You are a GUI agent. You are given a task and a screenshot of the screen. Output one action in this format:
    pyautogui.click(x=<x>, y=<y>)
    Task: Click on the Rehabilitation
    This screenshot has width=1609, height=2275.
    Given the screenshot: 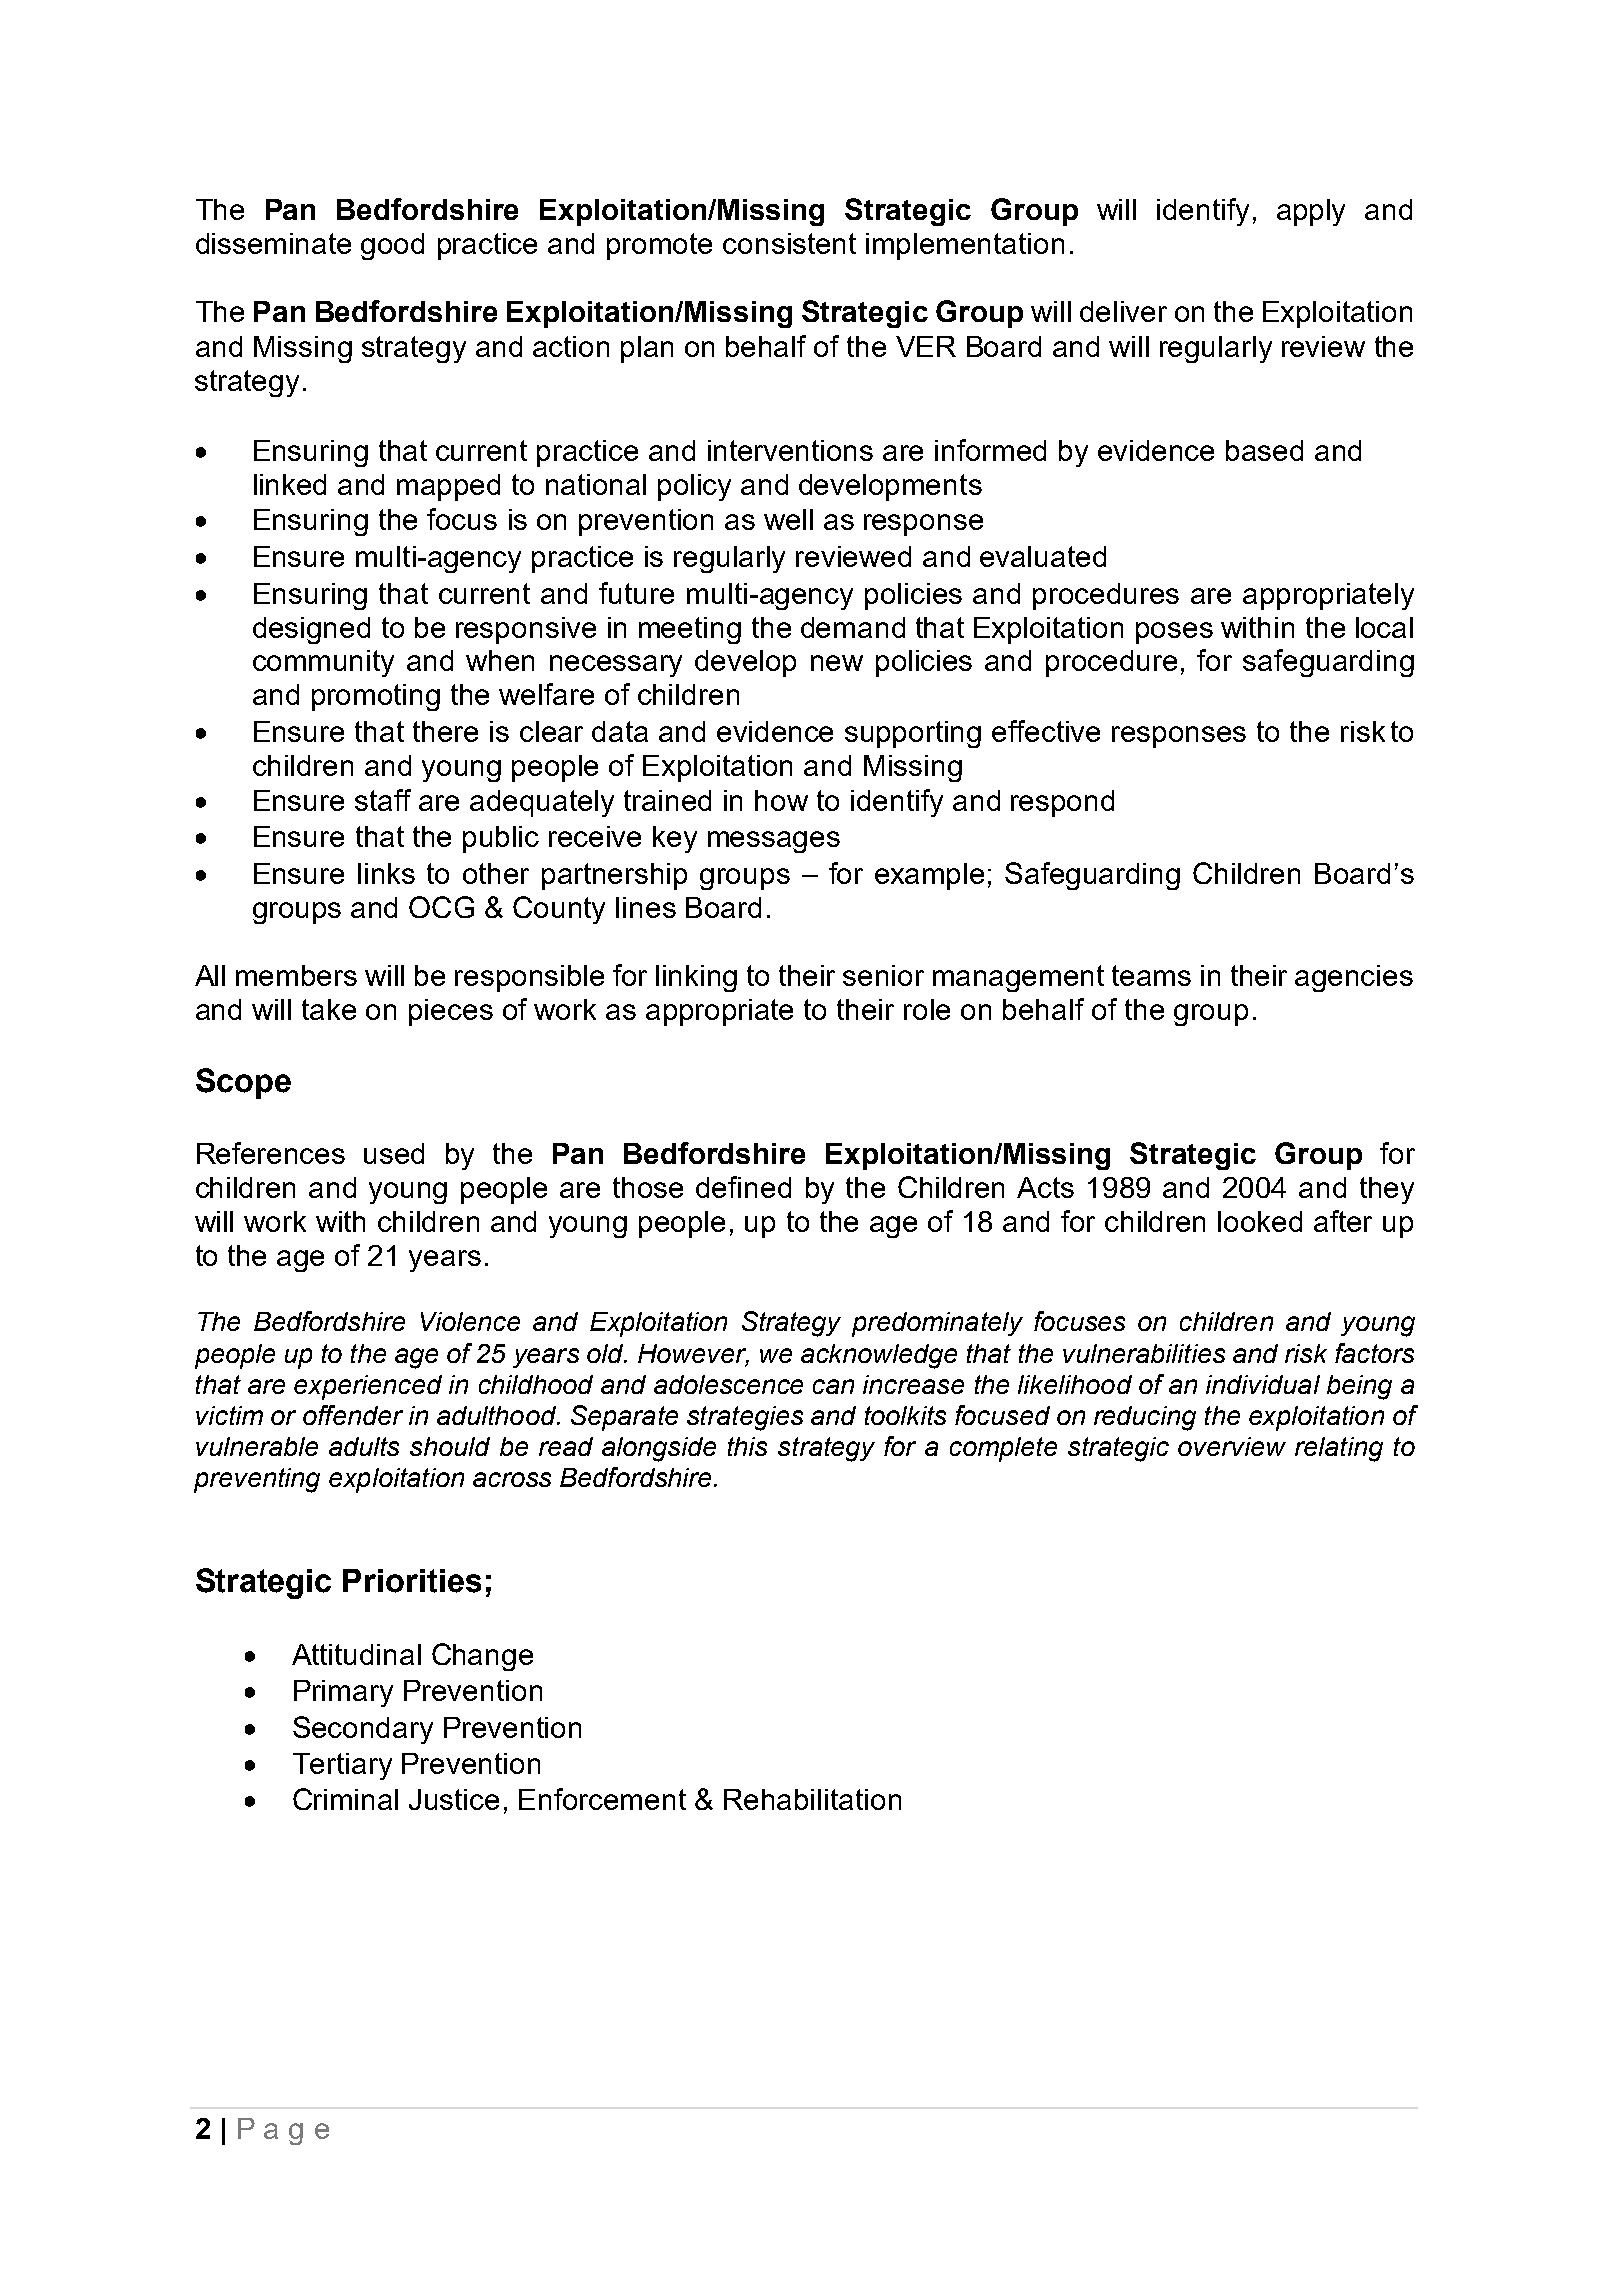 What is the action you would take?
    pyautogui.click(x=812, y=1799)
